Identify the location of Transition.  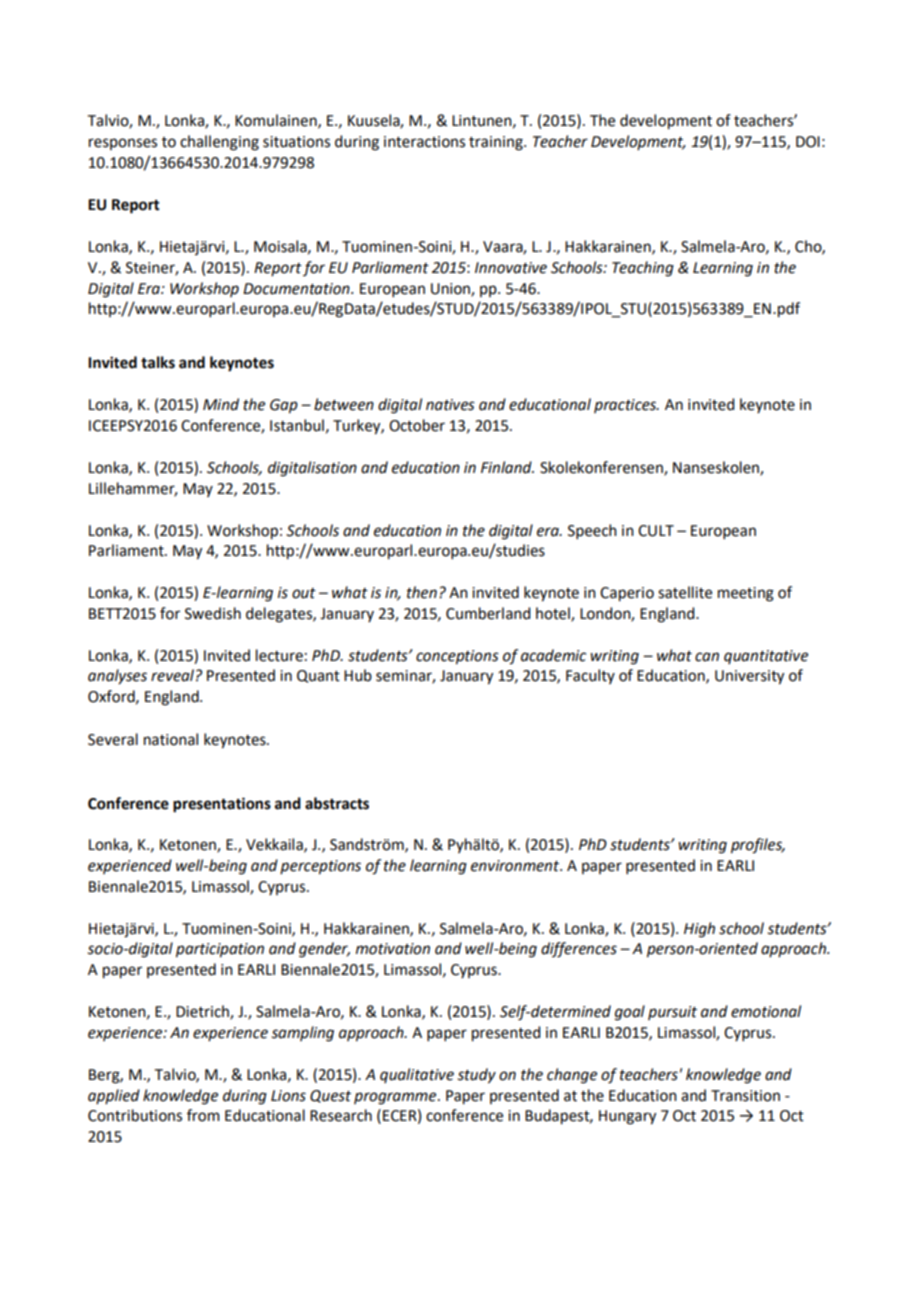
(745, 1096).
